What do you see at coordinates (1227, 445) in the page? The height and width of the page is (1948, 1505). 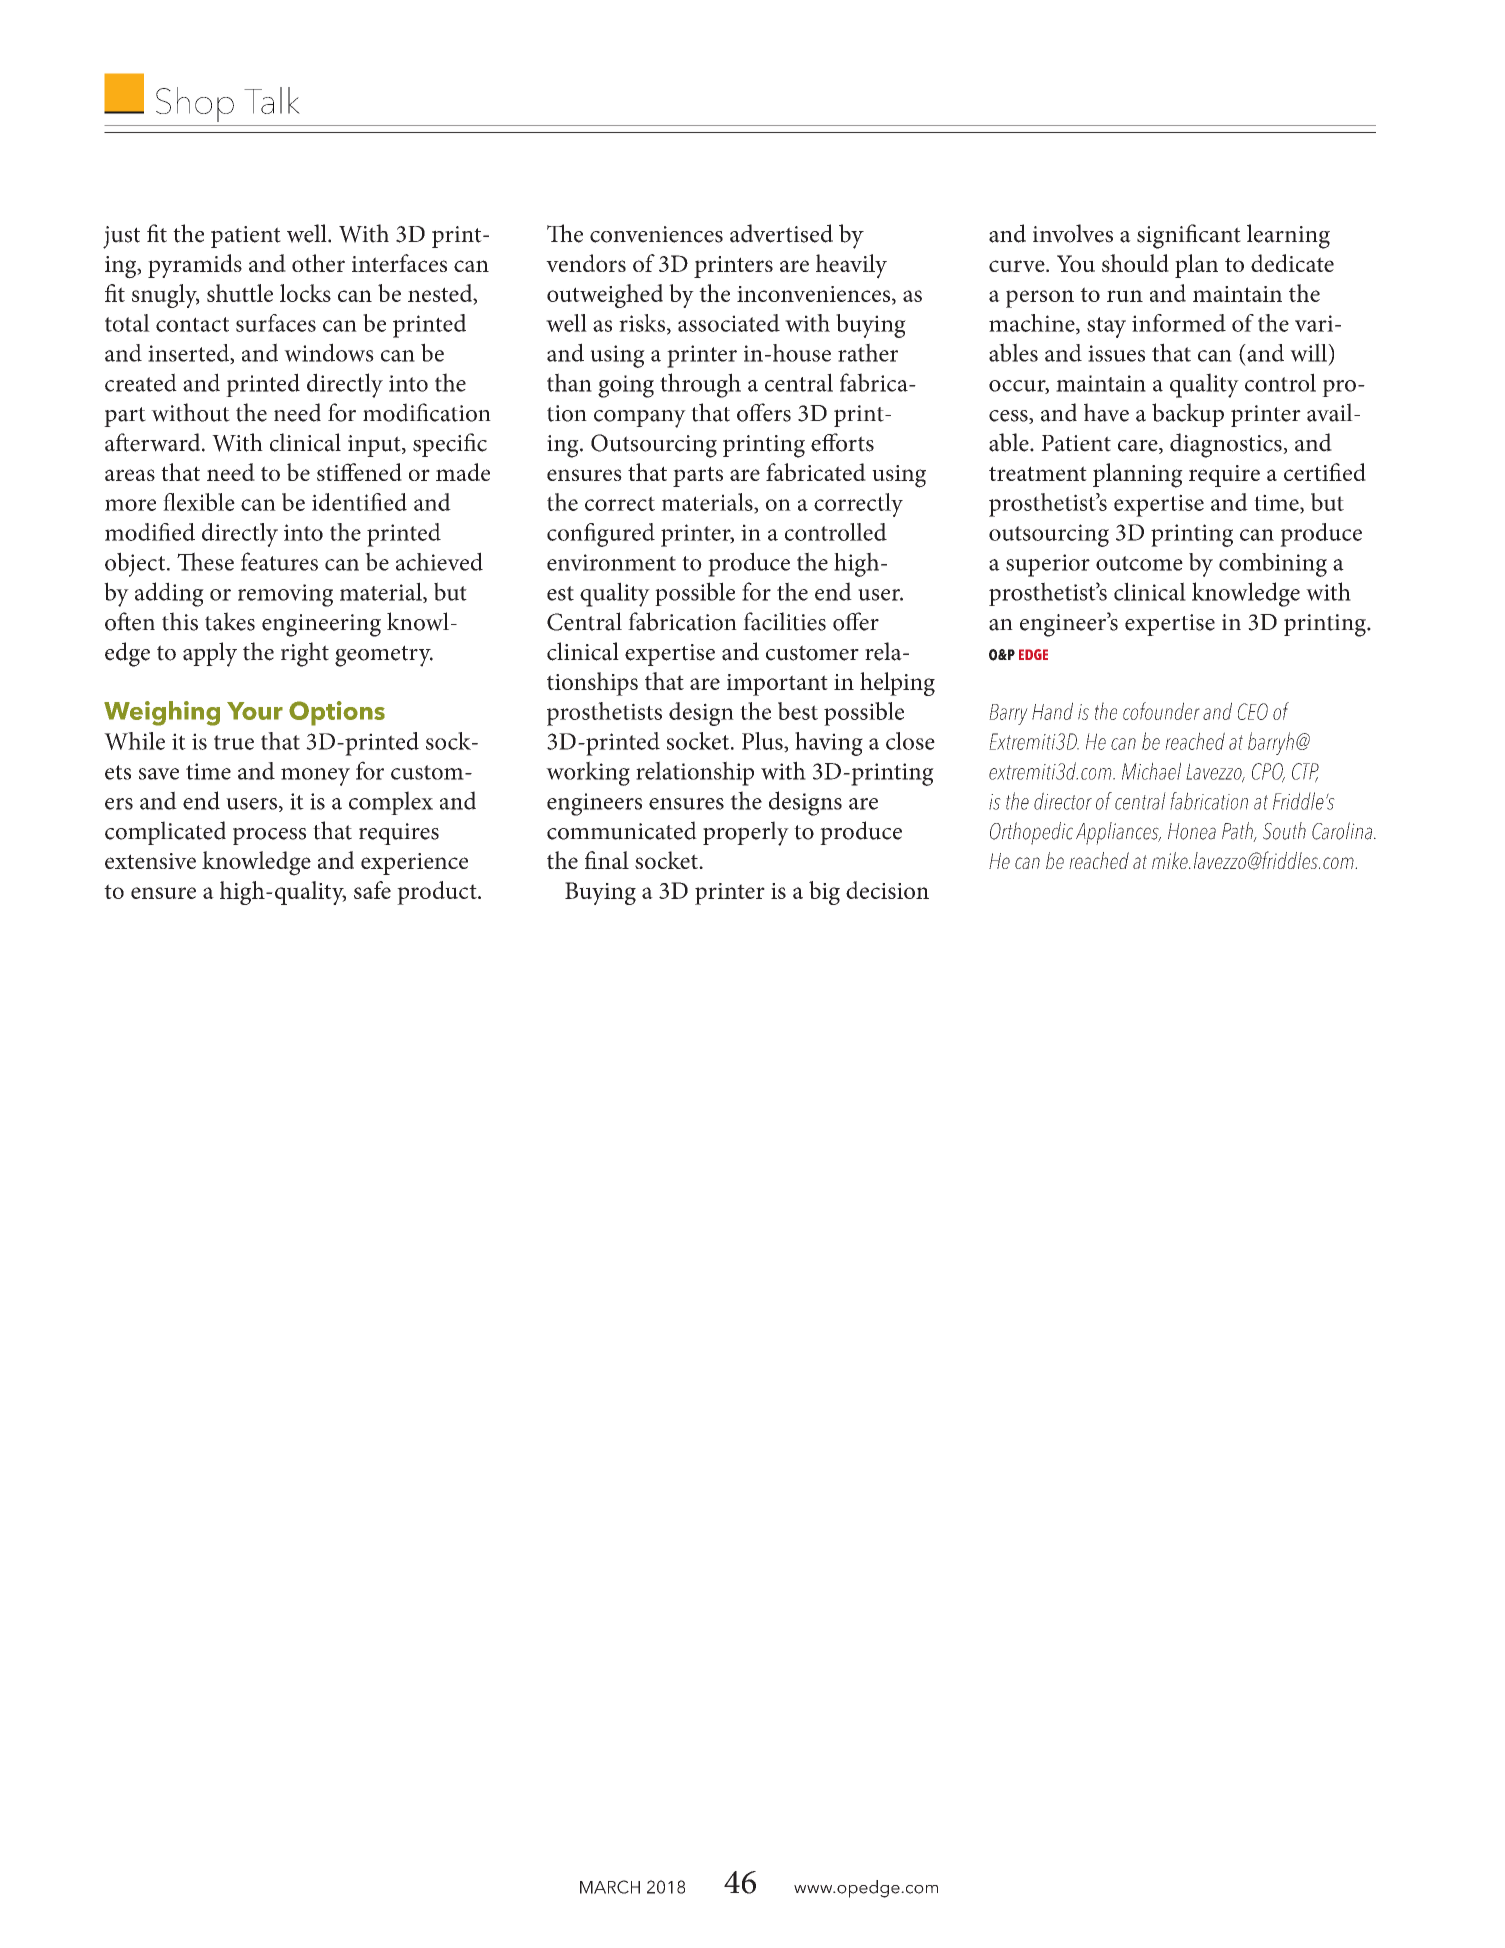 I see `diagnostics` at bounding box center [1227, 445].
